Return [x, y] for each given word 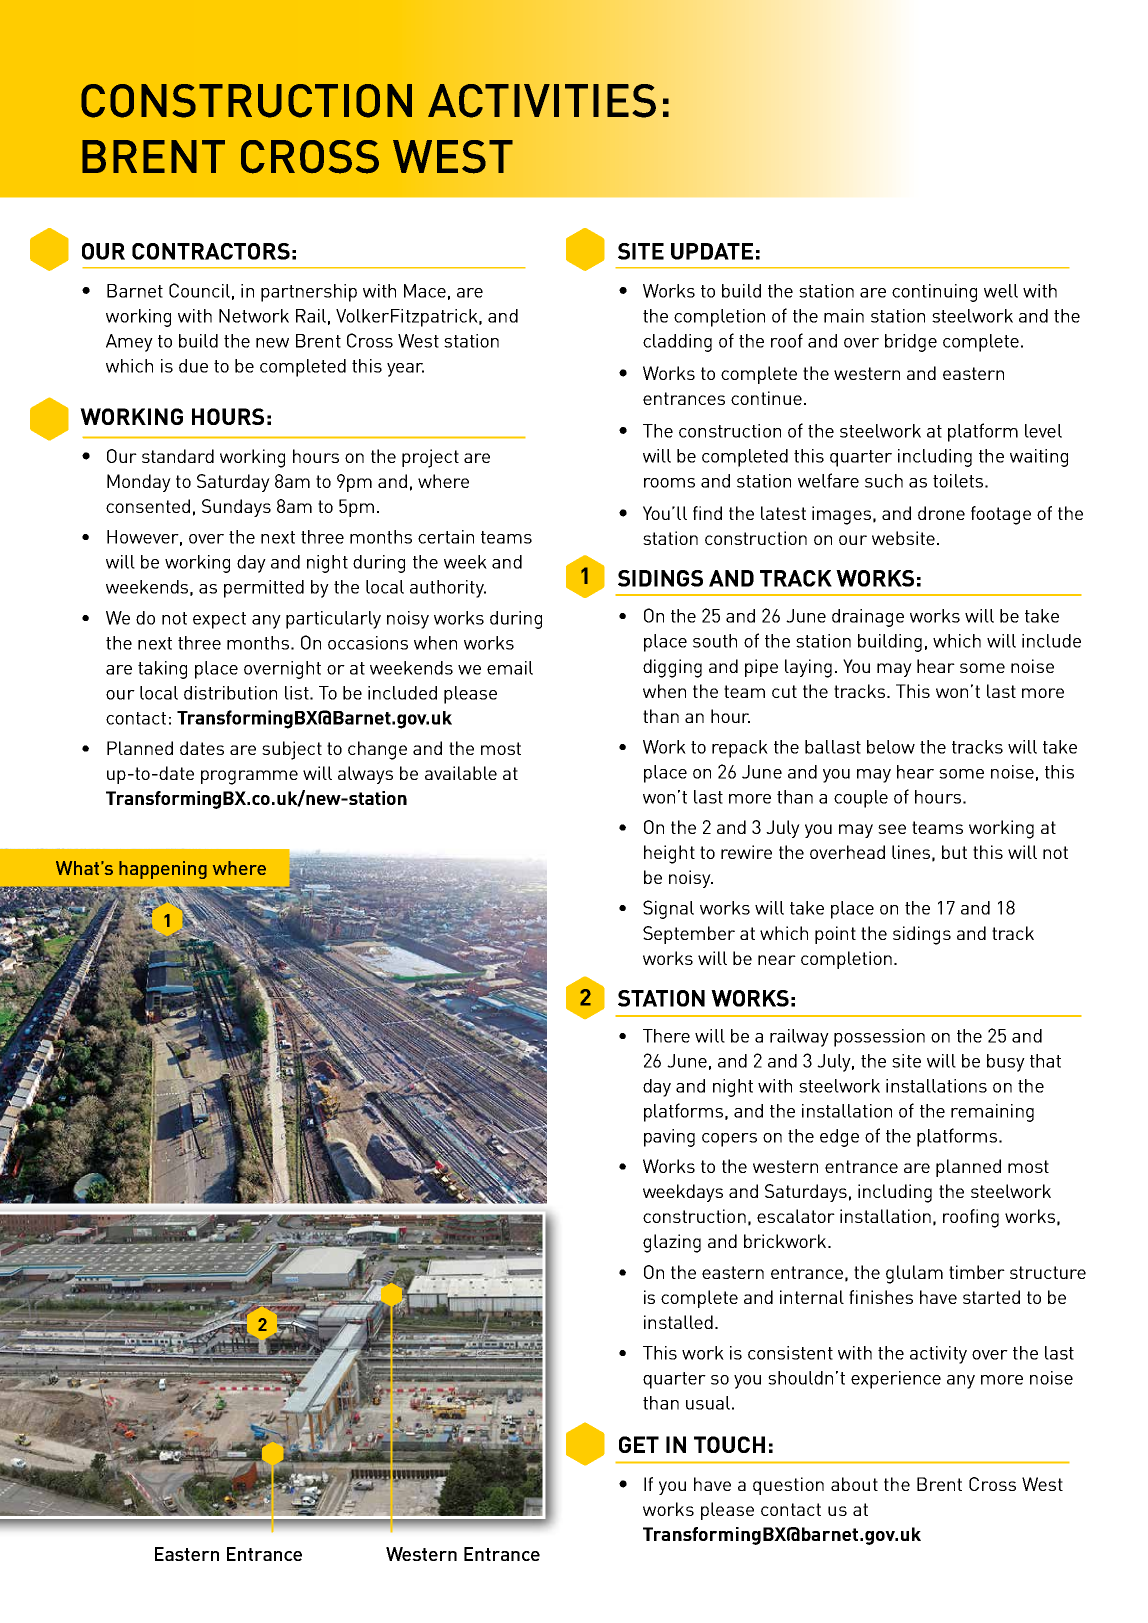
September [689, 935]
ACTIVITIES [542, 101]
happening [163, 870]
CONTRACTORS [211, 251]
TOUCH [729, 1444]
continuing [934, 293]
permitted [264, 589]
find [707, 513]
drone [941, 513]
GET [639, 1444]
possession [879, 1038]
